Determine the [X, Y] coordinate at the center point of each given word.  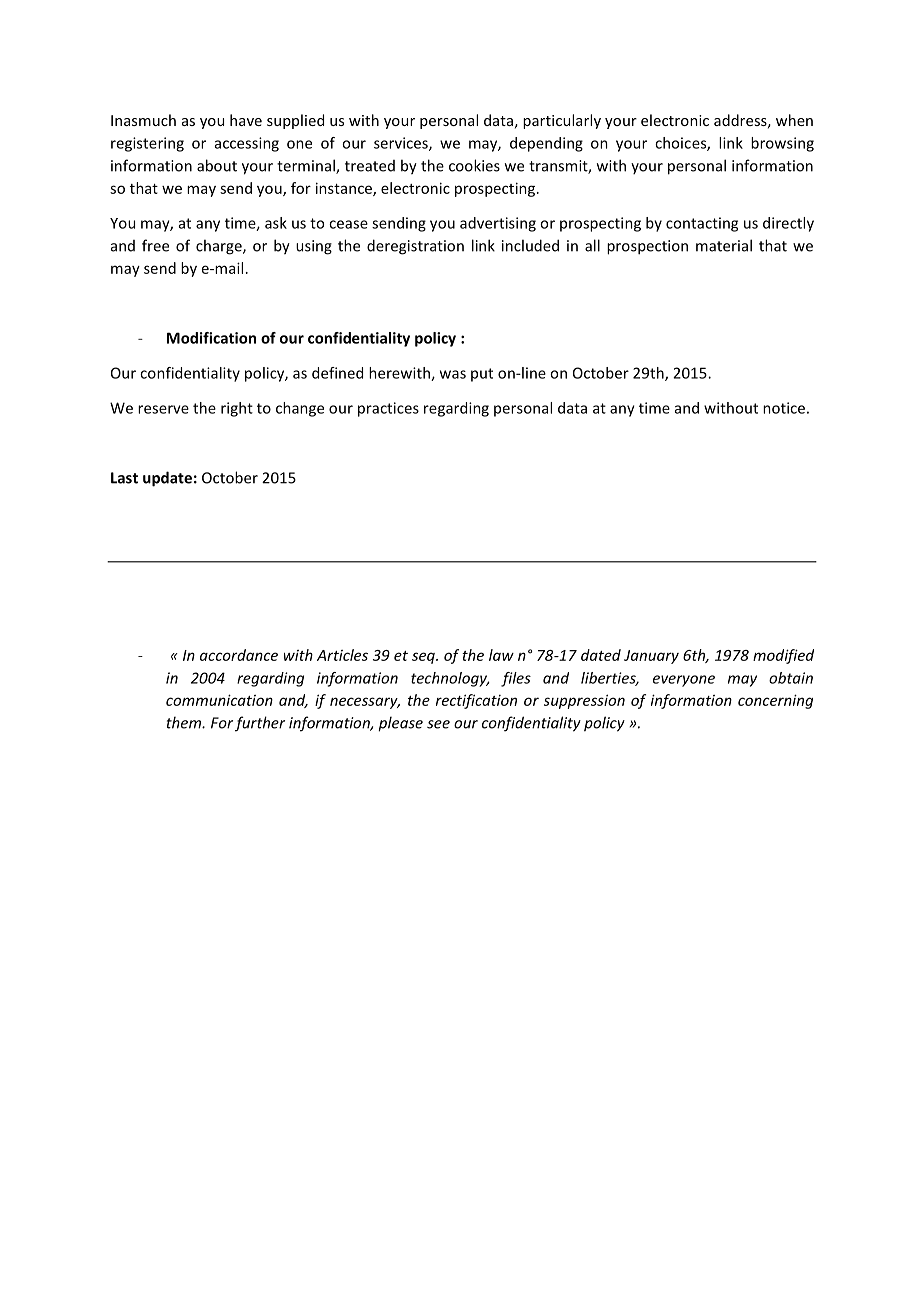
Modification [211, 338]
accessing [247, 144]
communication [219, 700]
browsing [782, 144]
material [724, 245]
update [167, 479]
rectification [476, 701]
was [453, 374]
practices [388, 409]
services [402, 144]
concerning [775, 701]
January [651, 657]
